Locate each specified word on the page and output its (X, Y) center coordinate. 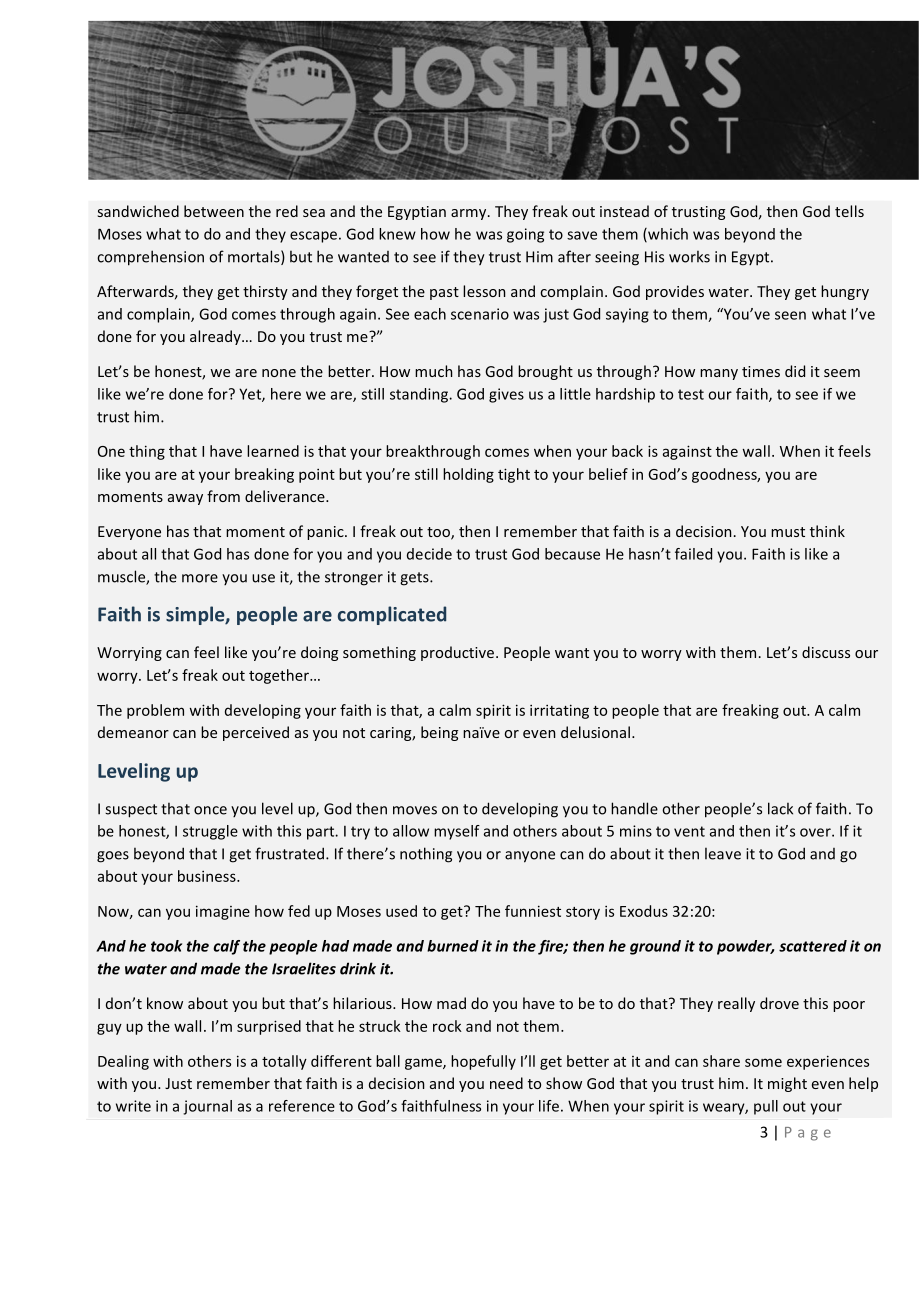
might (787, 1084)
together (280, 676)
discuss (826, 652)
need (506, 1083)
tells (849, 211)
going (525, 235)
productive (459, 653)
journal (207, 1107)
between (214, 211)
